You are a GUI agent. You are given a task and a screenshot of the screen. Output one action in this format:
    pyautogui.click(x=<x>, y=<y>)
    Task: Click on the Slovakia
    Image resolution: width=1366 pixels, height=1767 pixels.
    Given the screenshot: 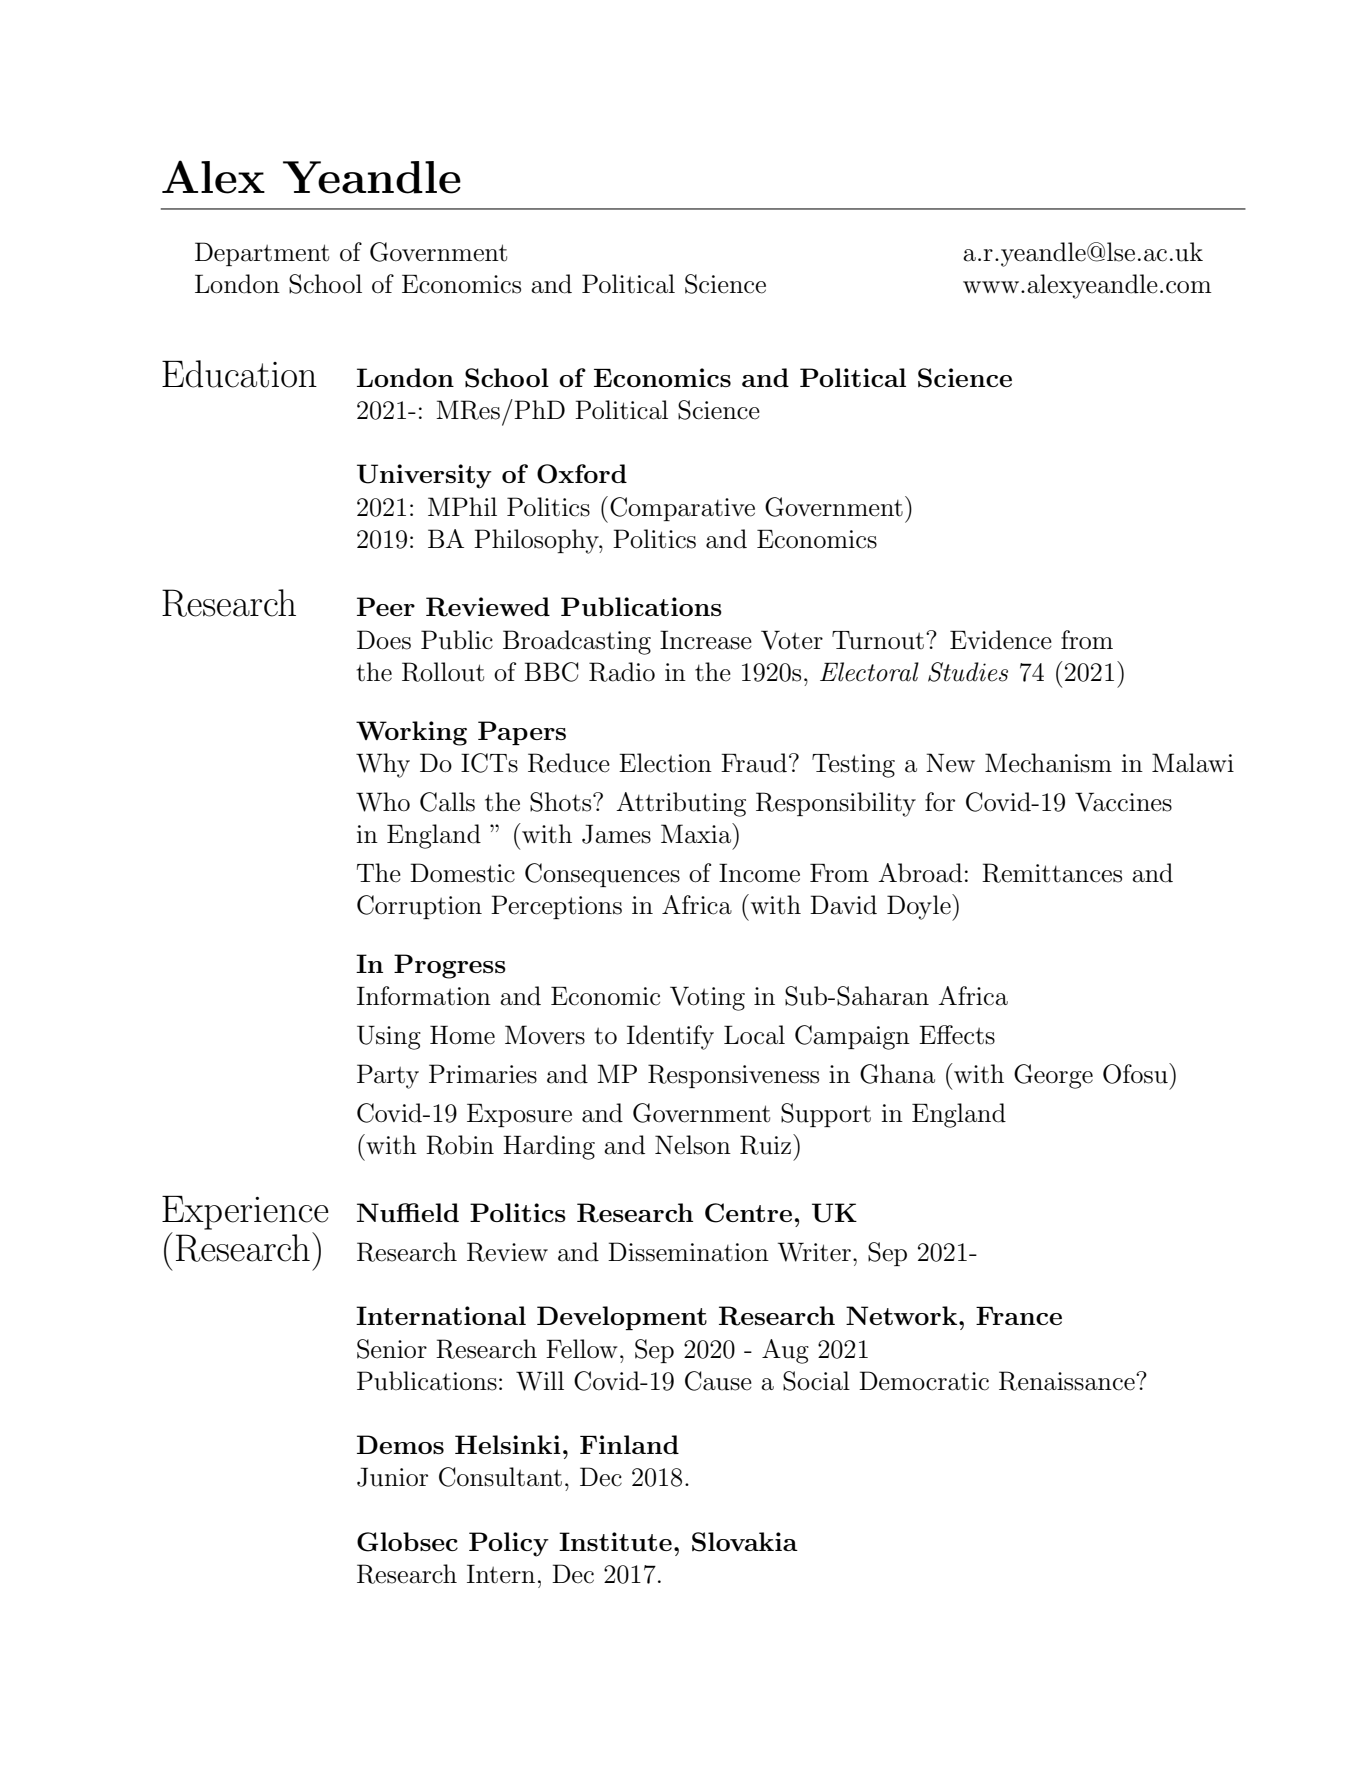 What is the action you would take?
    pyautogui.click(x=745, y=1542)
